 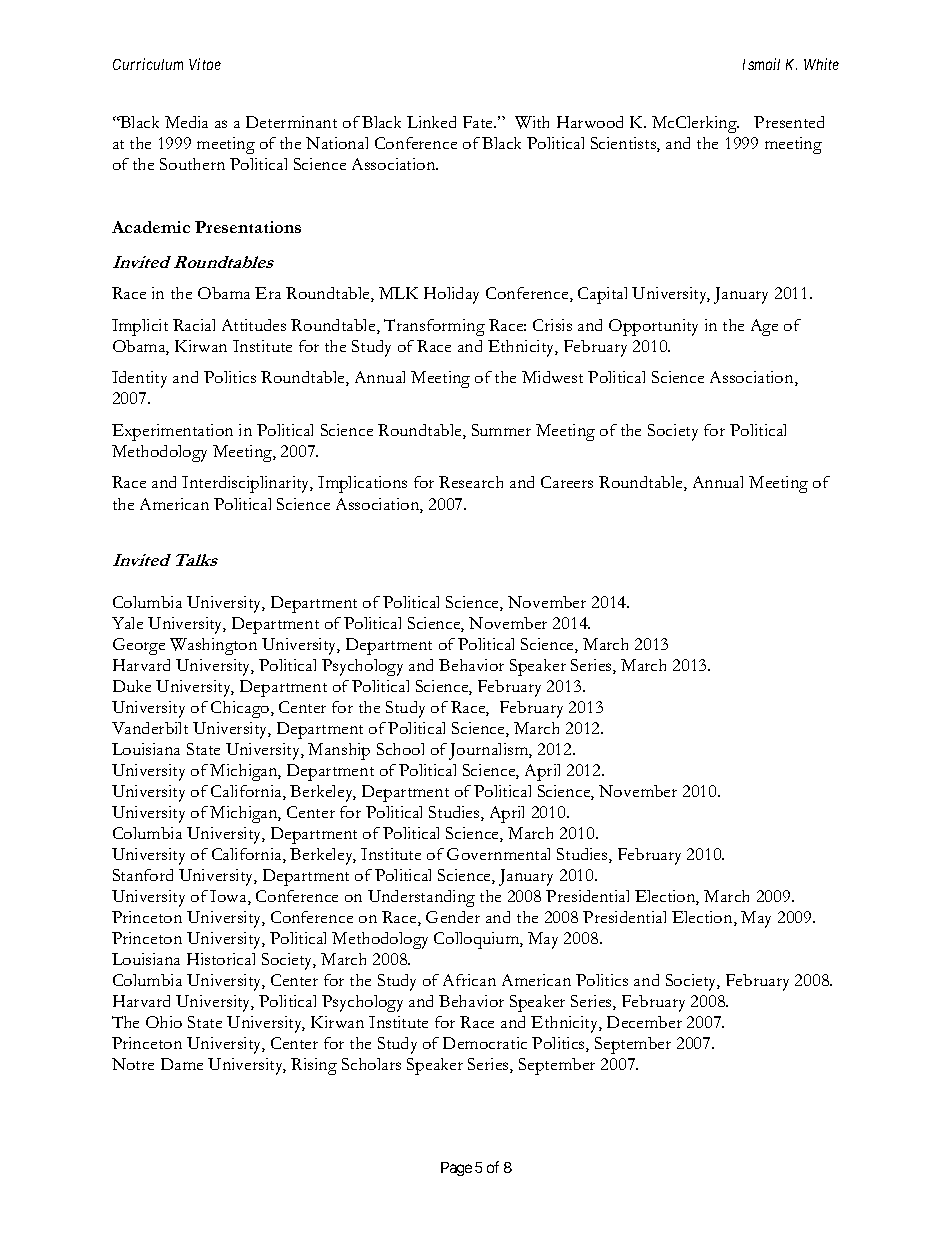 What do you see at coordinates (761, 64) in the screenshot?
I see `Ismail` at bounding box center [761, 64].
